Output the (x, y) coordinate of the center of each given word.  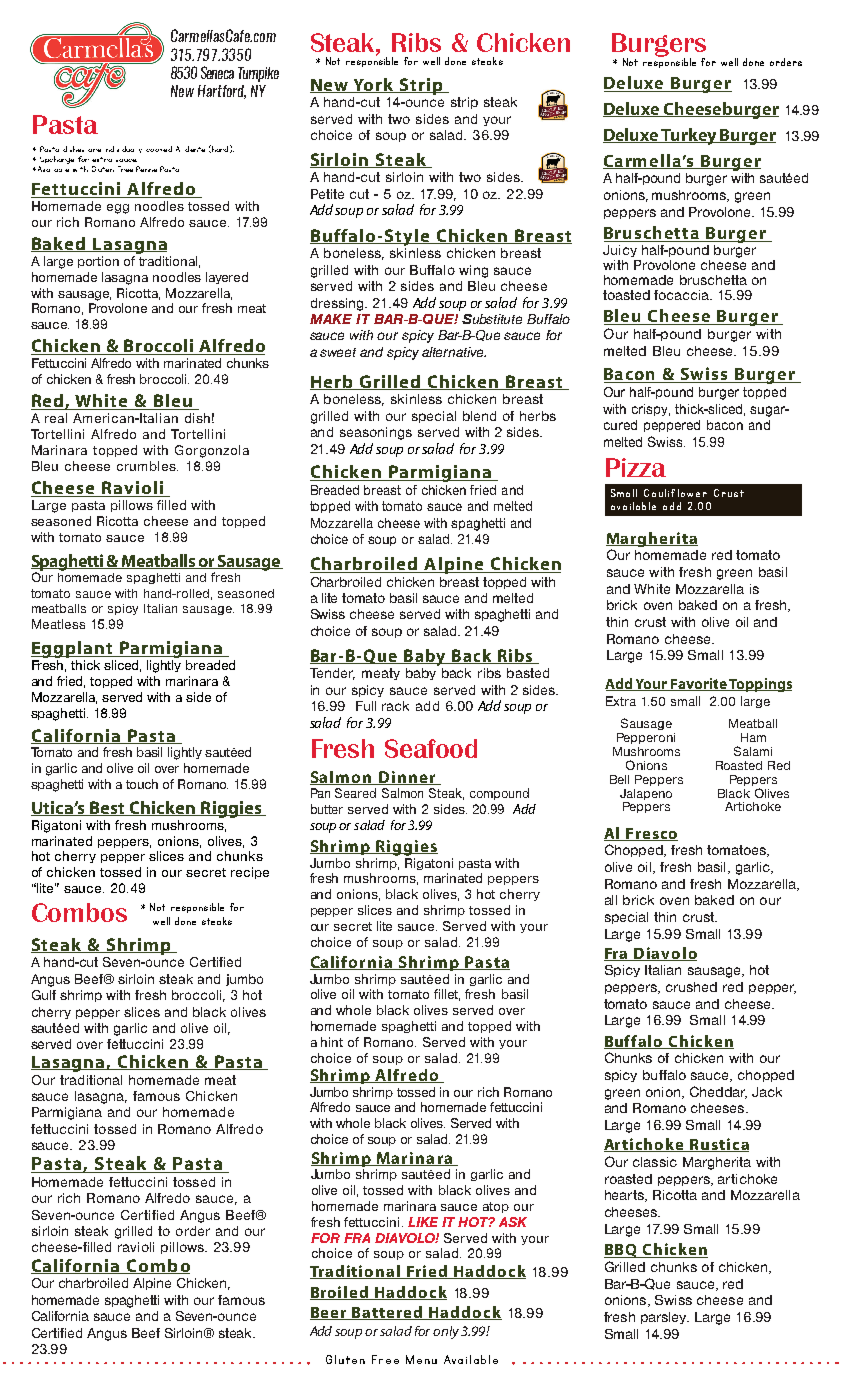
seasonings (376, 433)
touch (142, 784)
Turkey (689, 136)
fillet (447, 995)
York (373, 85)
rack (395, 706)
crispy (651, 410)
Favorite (698, 684)
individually (124, 149)
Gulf (44, 995)
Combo (157, 1266)
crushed (691, 987)
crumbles (147, 466)
